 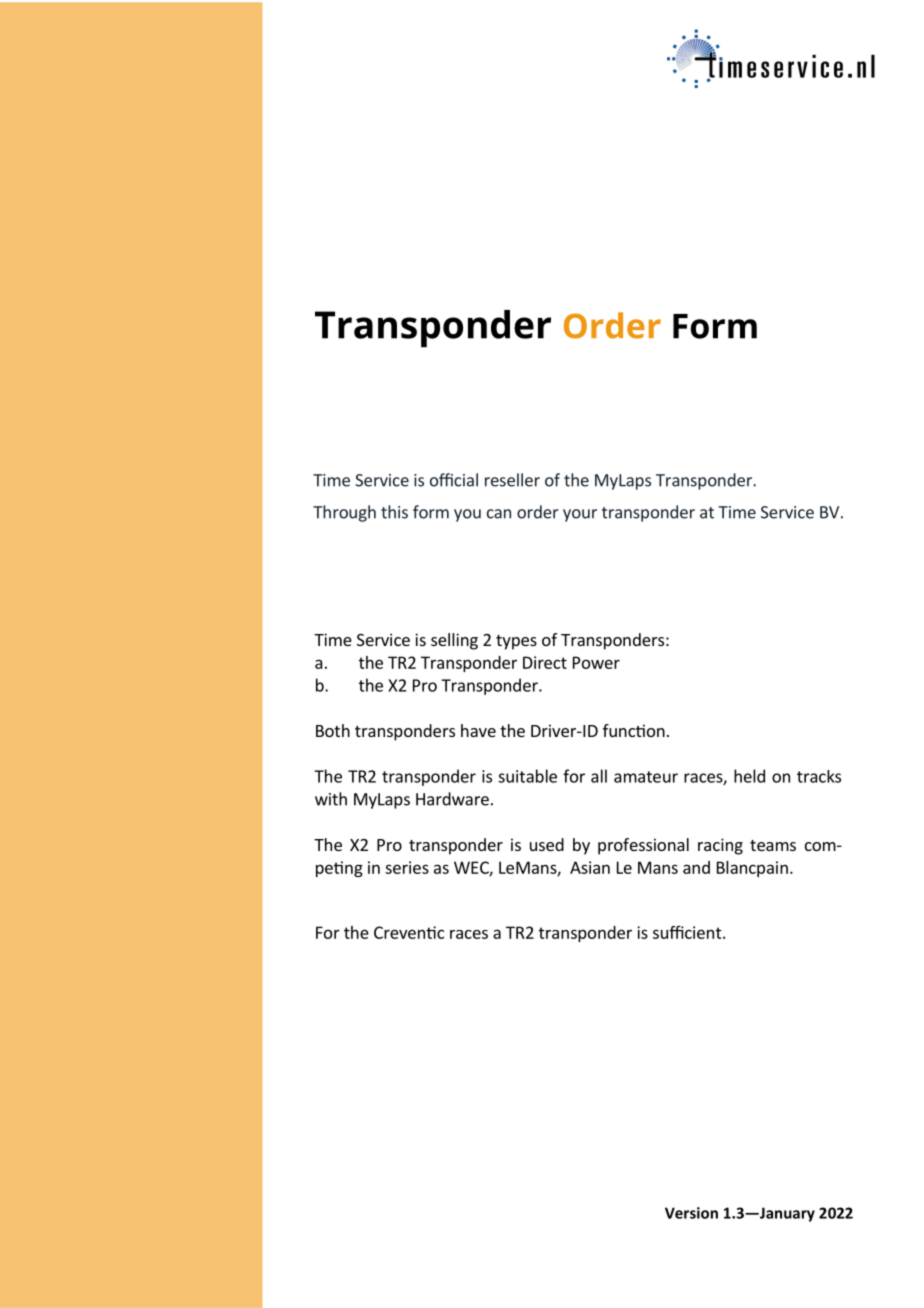 I want to click on used, so click(x=547, y=844).
